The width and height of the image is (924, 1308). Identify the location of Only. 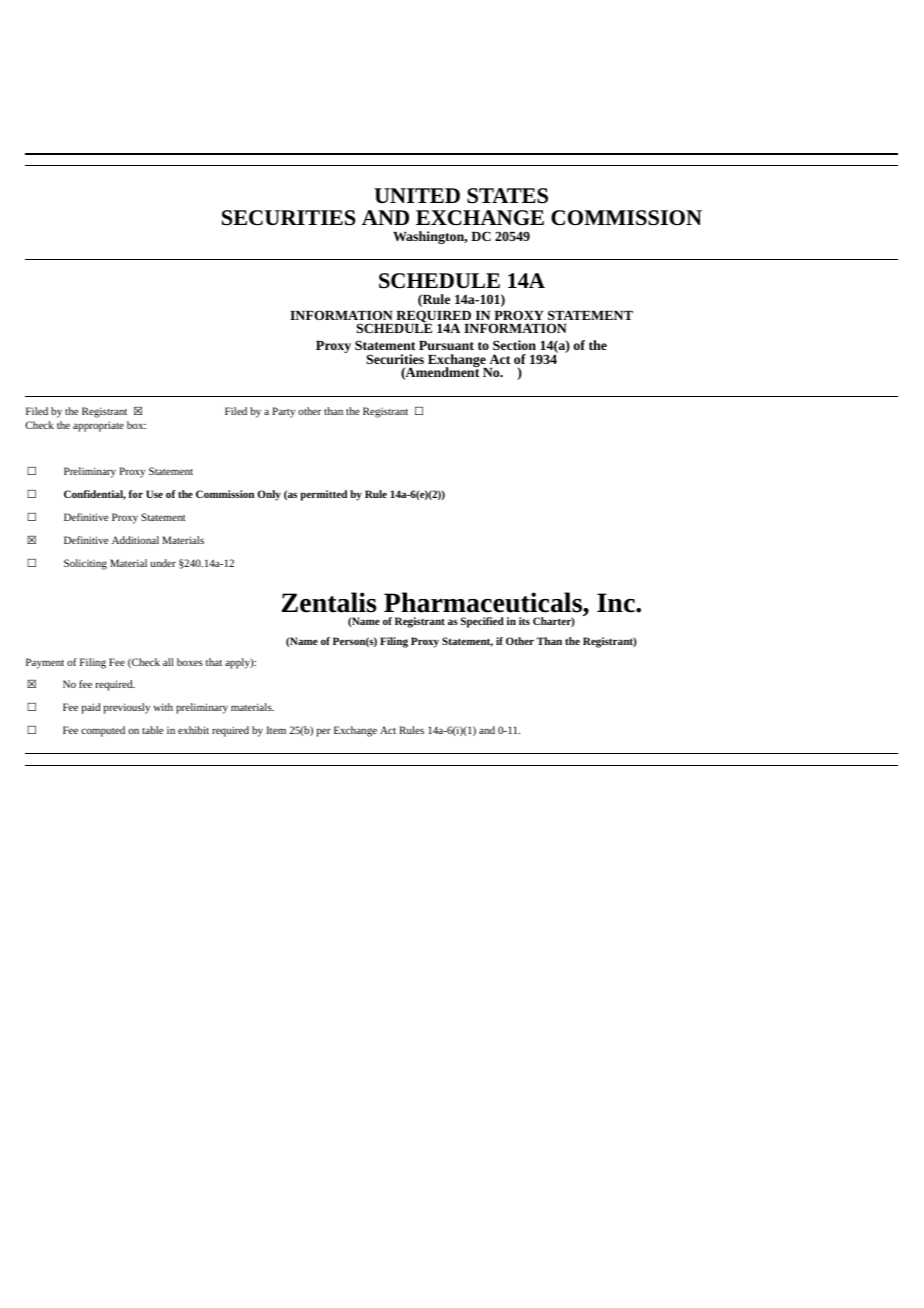
(269, 495).
